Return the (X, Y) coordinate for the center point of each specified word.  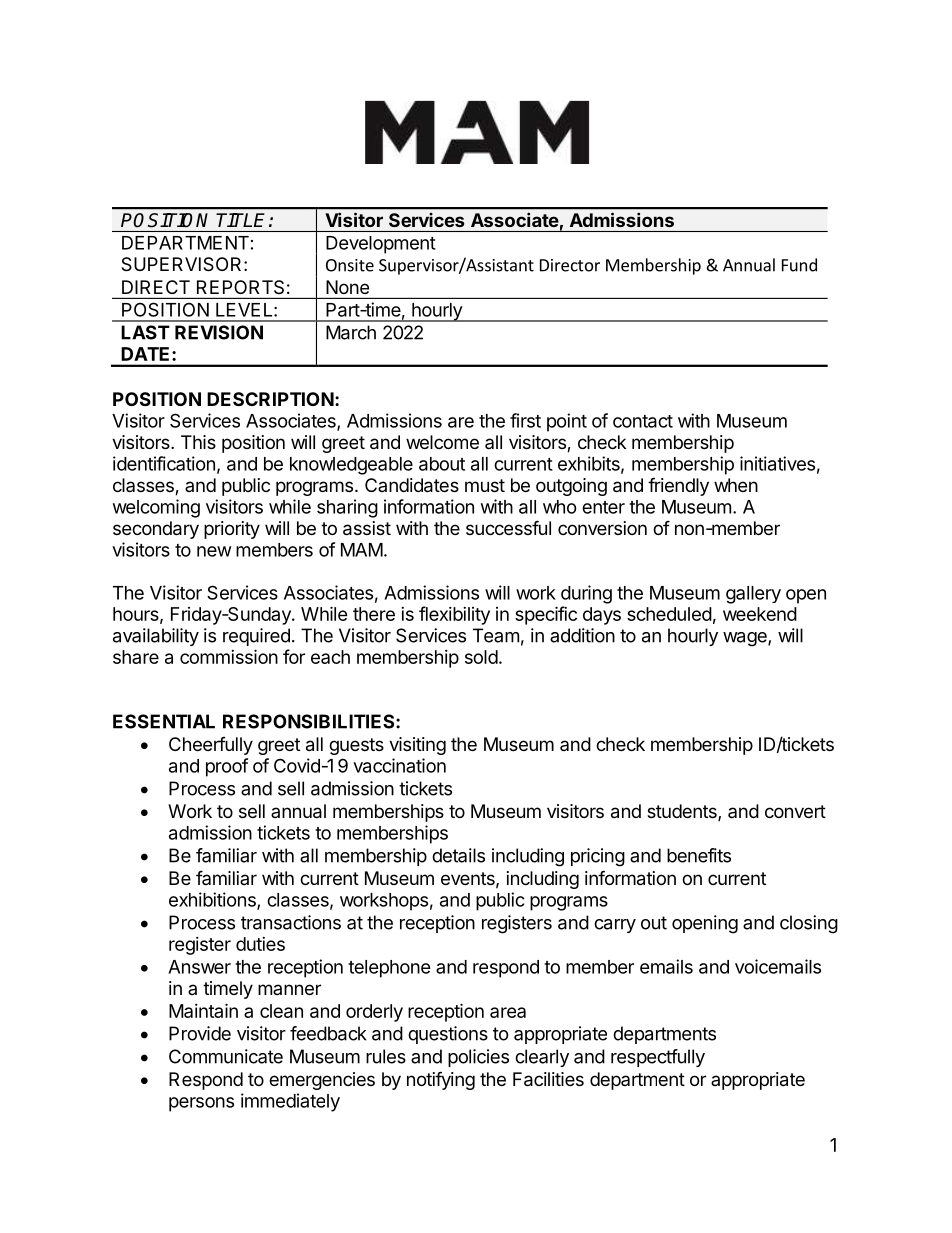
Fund (799, 265)
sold (481, 657)
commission (229, 656)
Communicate (226, 1056)
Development (381, 245)
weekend (760, 614)
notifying (441, 1080)
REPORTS (240, 287)
